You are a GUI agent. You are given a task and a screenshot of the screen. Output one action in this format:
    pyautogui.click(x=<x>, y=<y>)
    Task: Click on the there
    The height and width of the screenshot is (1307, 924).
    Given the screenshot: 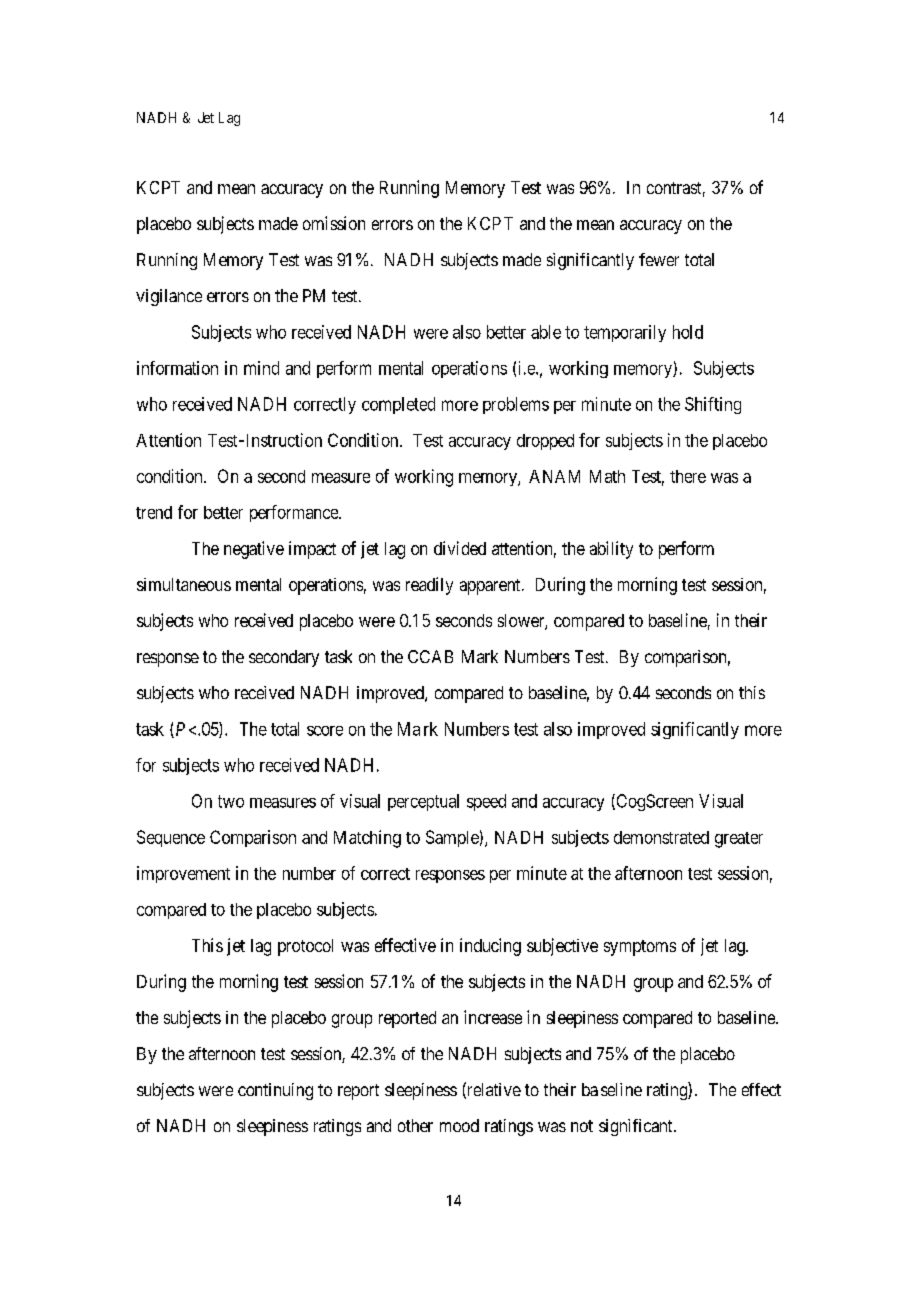 What is the action you would take?
    pyautogui.click(x=688, y=476)
